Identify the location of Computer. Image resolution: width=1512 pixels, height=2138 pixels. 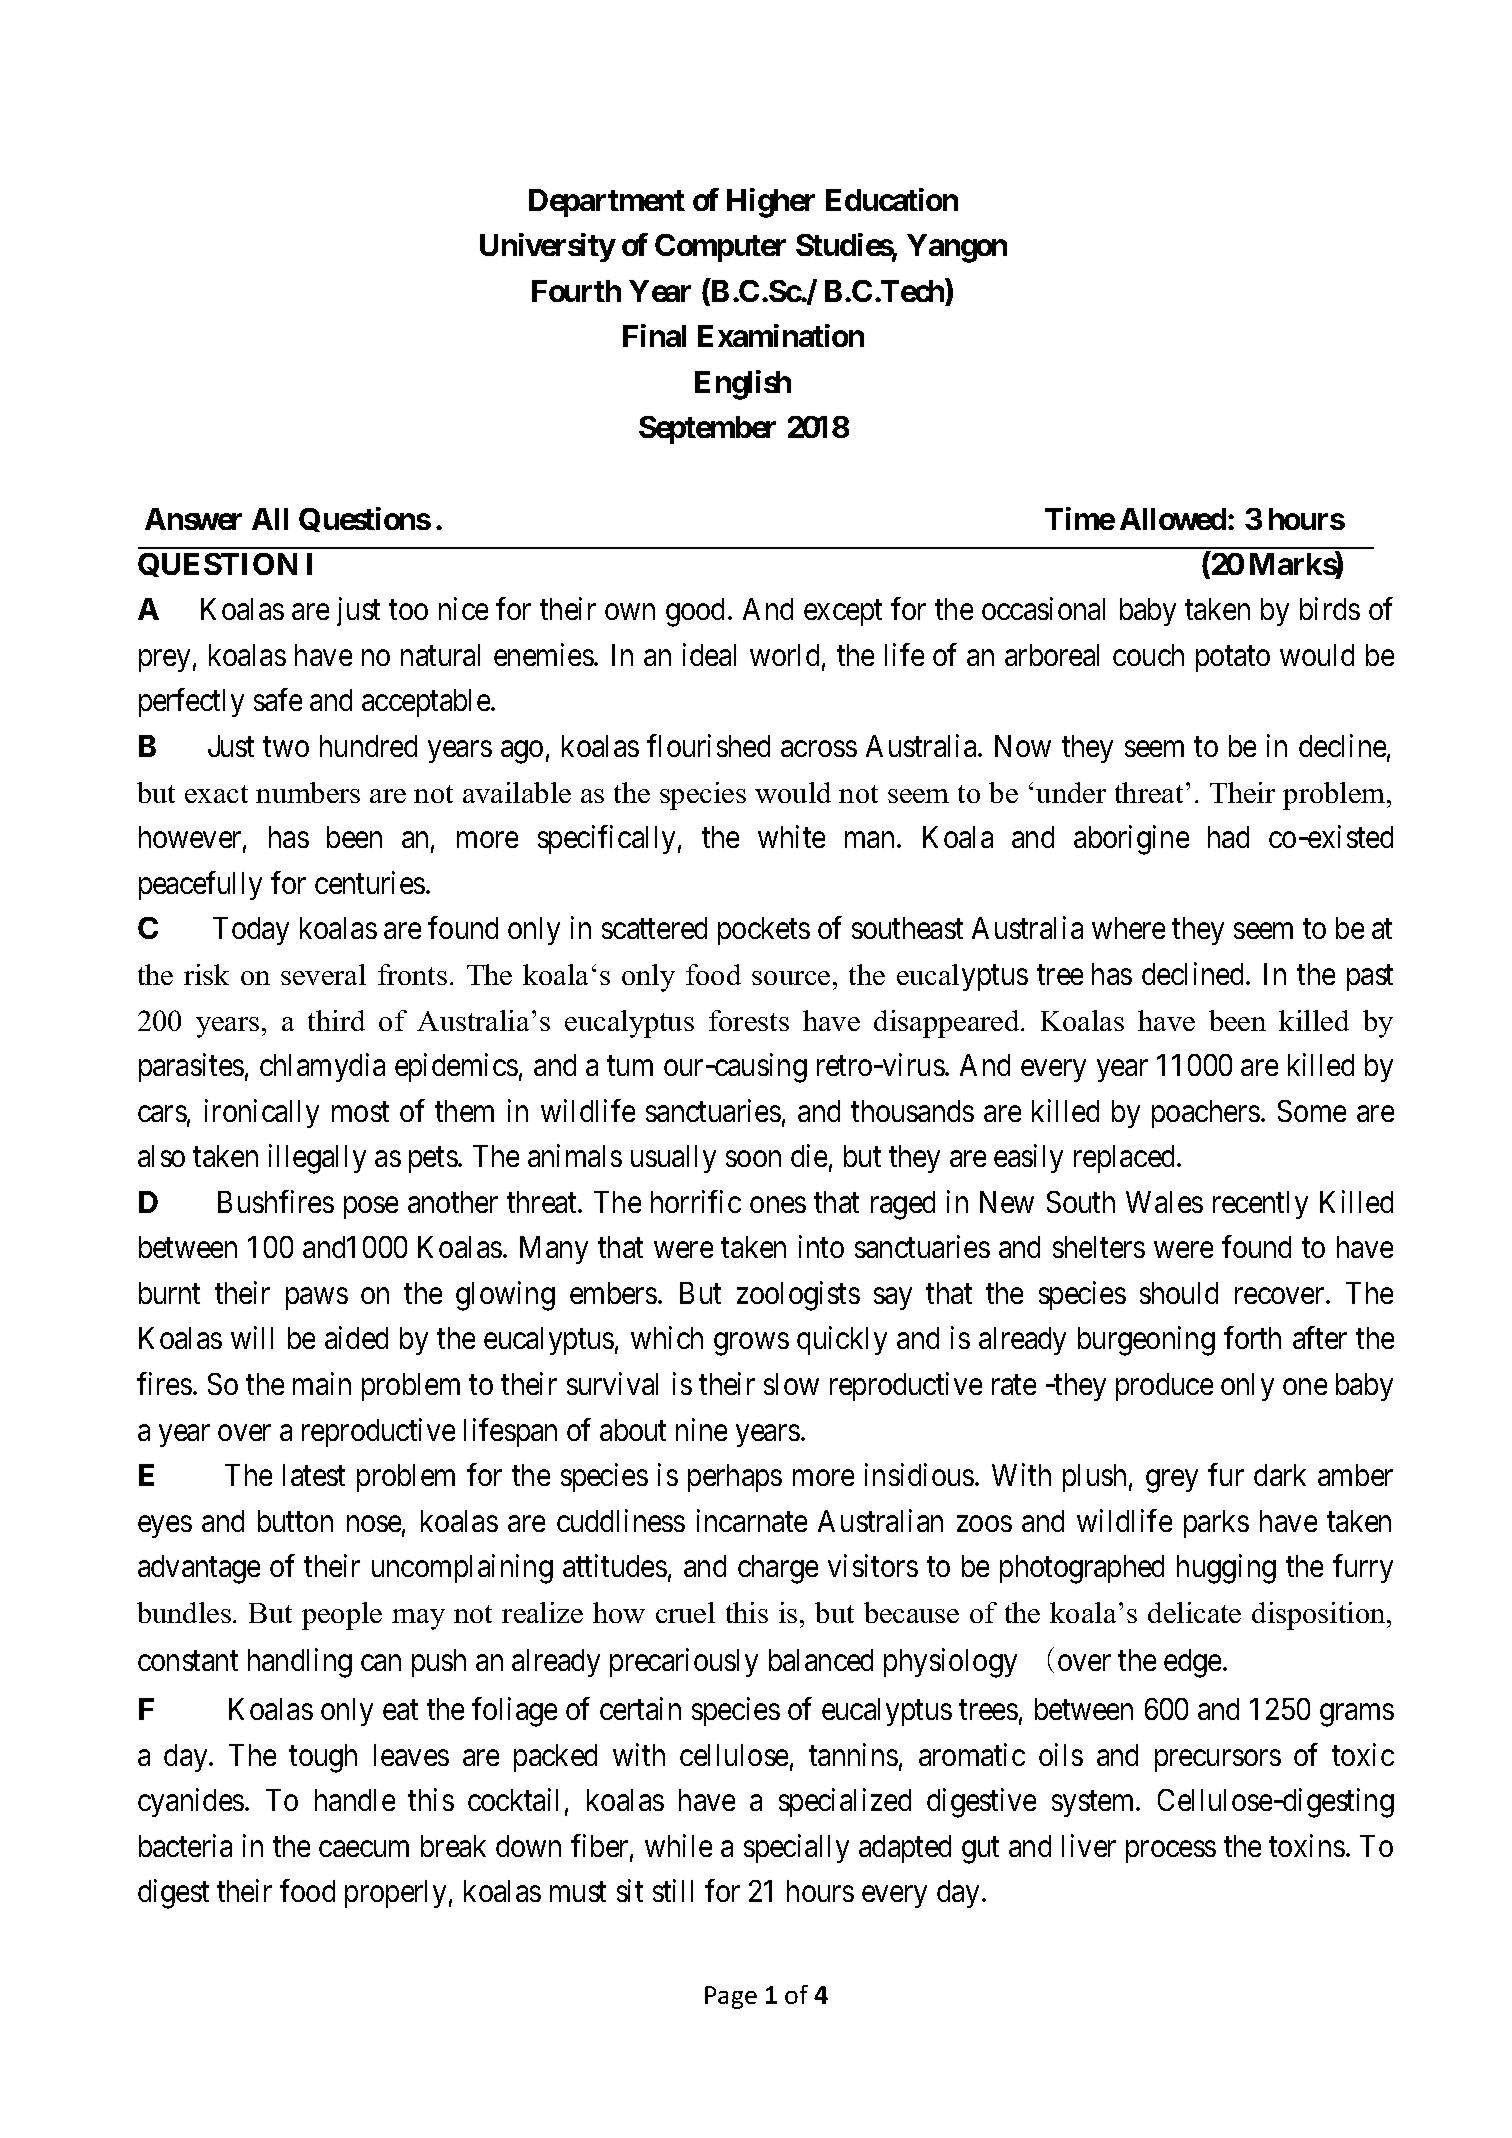
(720, 248).
